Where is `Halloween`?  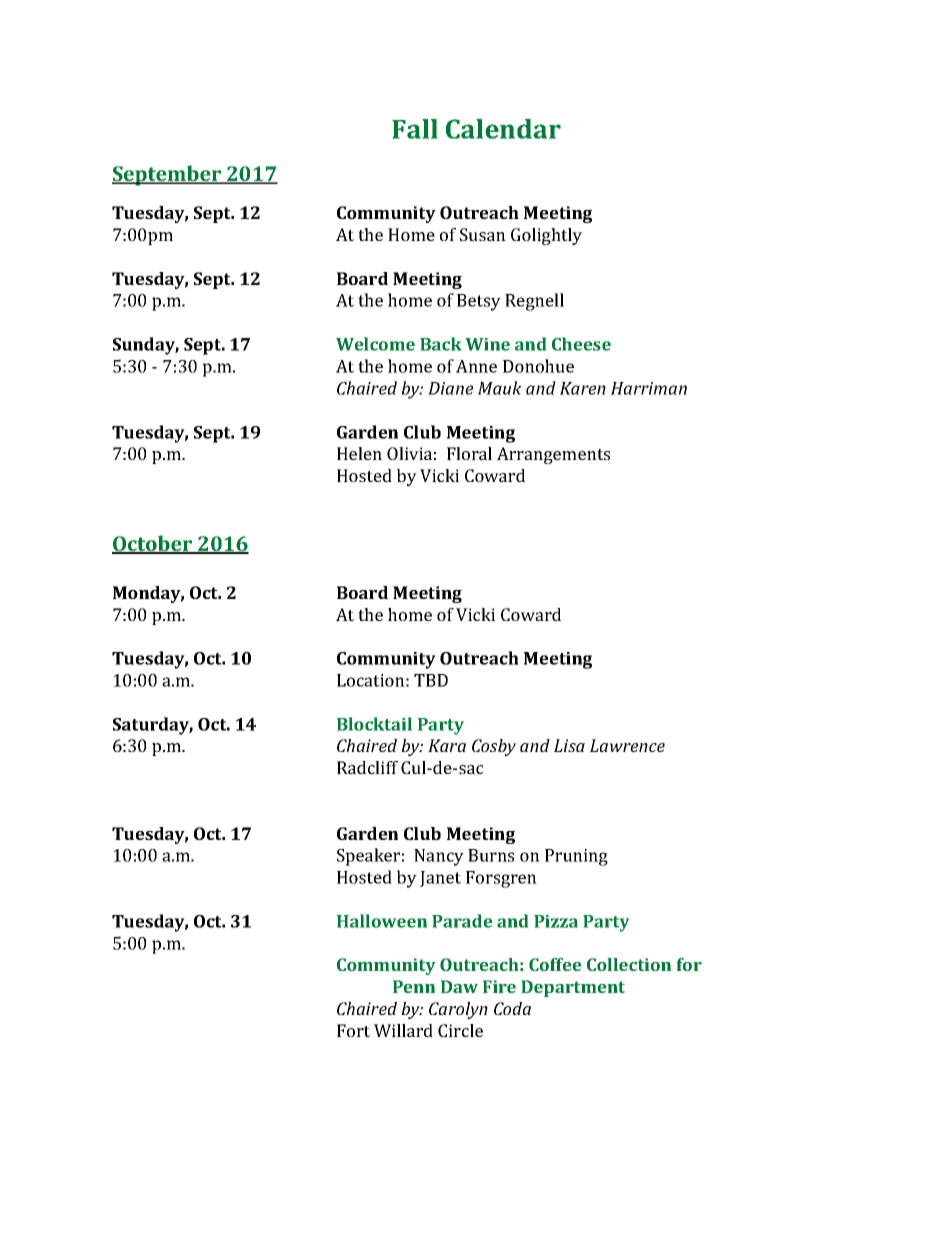 Halloween is located at coordinates (382, 921).
